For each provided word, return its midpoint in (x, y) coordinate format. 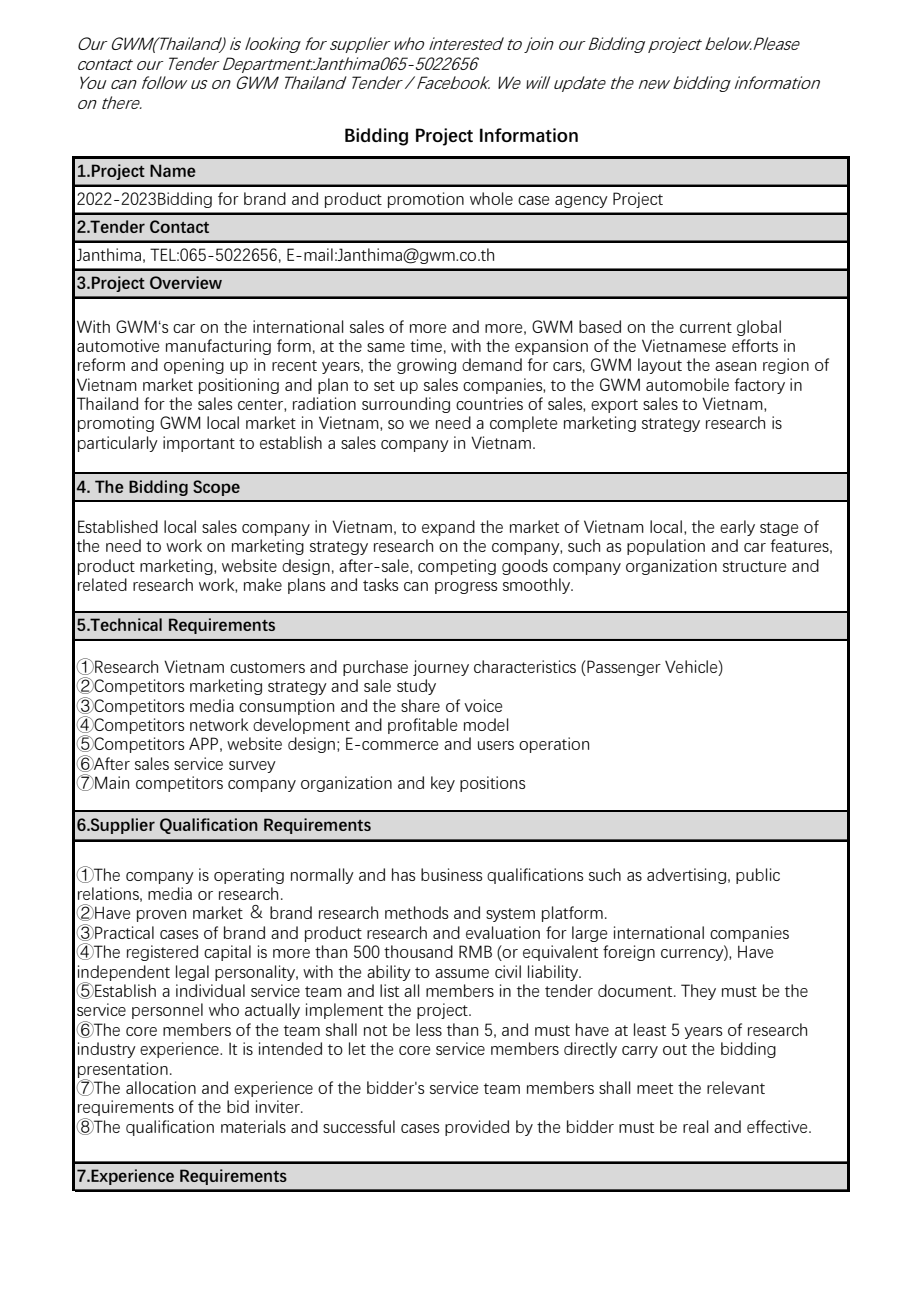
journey (441, 668)
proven (161, 916)
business (451, 874)
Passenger (623, 668)
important (199, 444)
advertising (686, 876)
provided (477, 1128)
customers (267, 667)
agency (581, 202)
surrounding (406, 405)
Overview (186, 282)
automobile (687, 384)
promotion (426, 200)
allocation (161, 1087)
